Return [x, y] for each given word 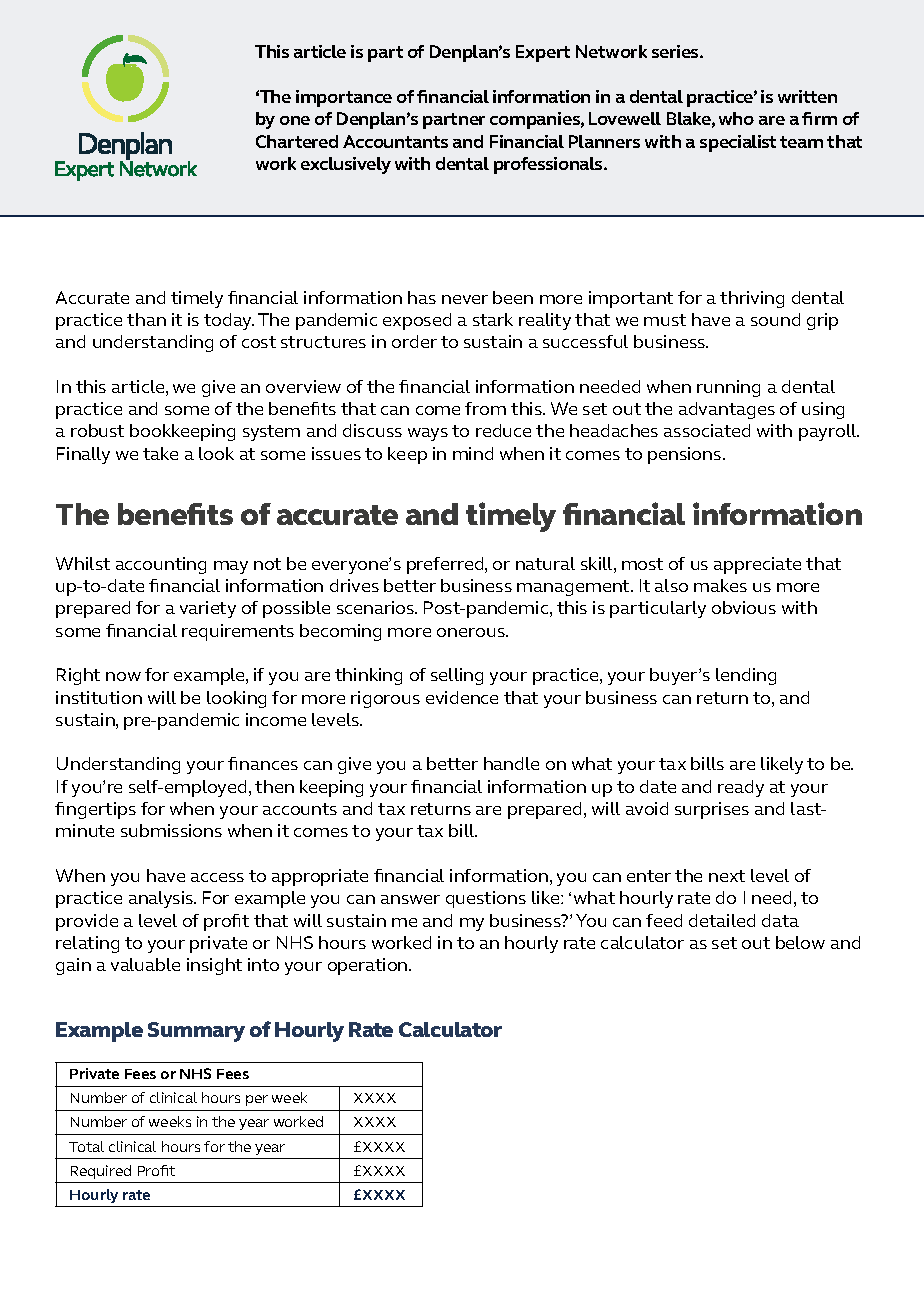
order [414, 341]
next [727, 876]
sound [775, 319]
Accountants [395, 141]
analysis [162, 899]
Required [101, 1172]
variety [208, 609]
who [736, 118]
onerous [472, 632]
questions [486, 899]
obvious [744, 607]
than [146, 319]
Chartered [297, 141]
